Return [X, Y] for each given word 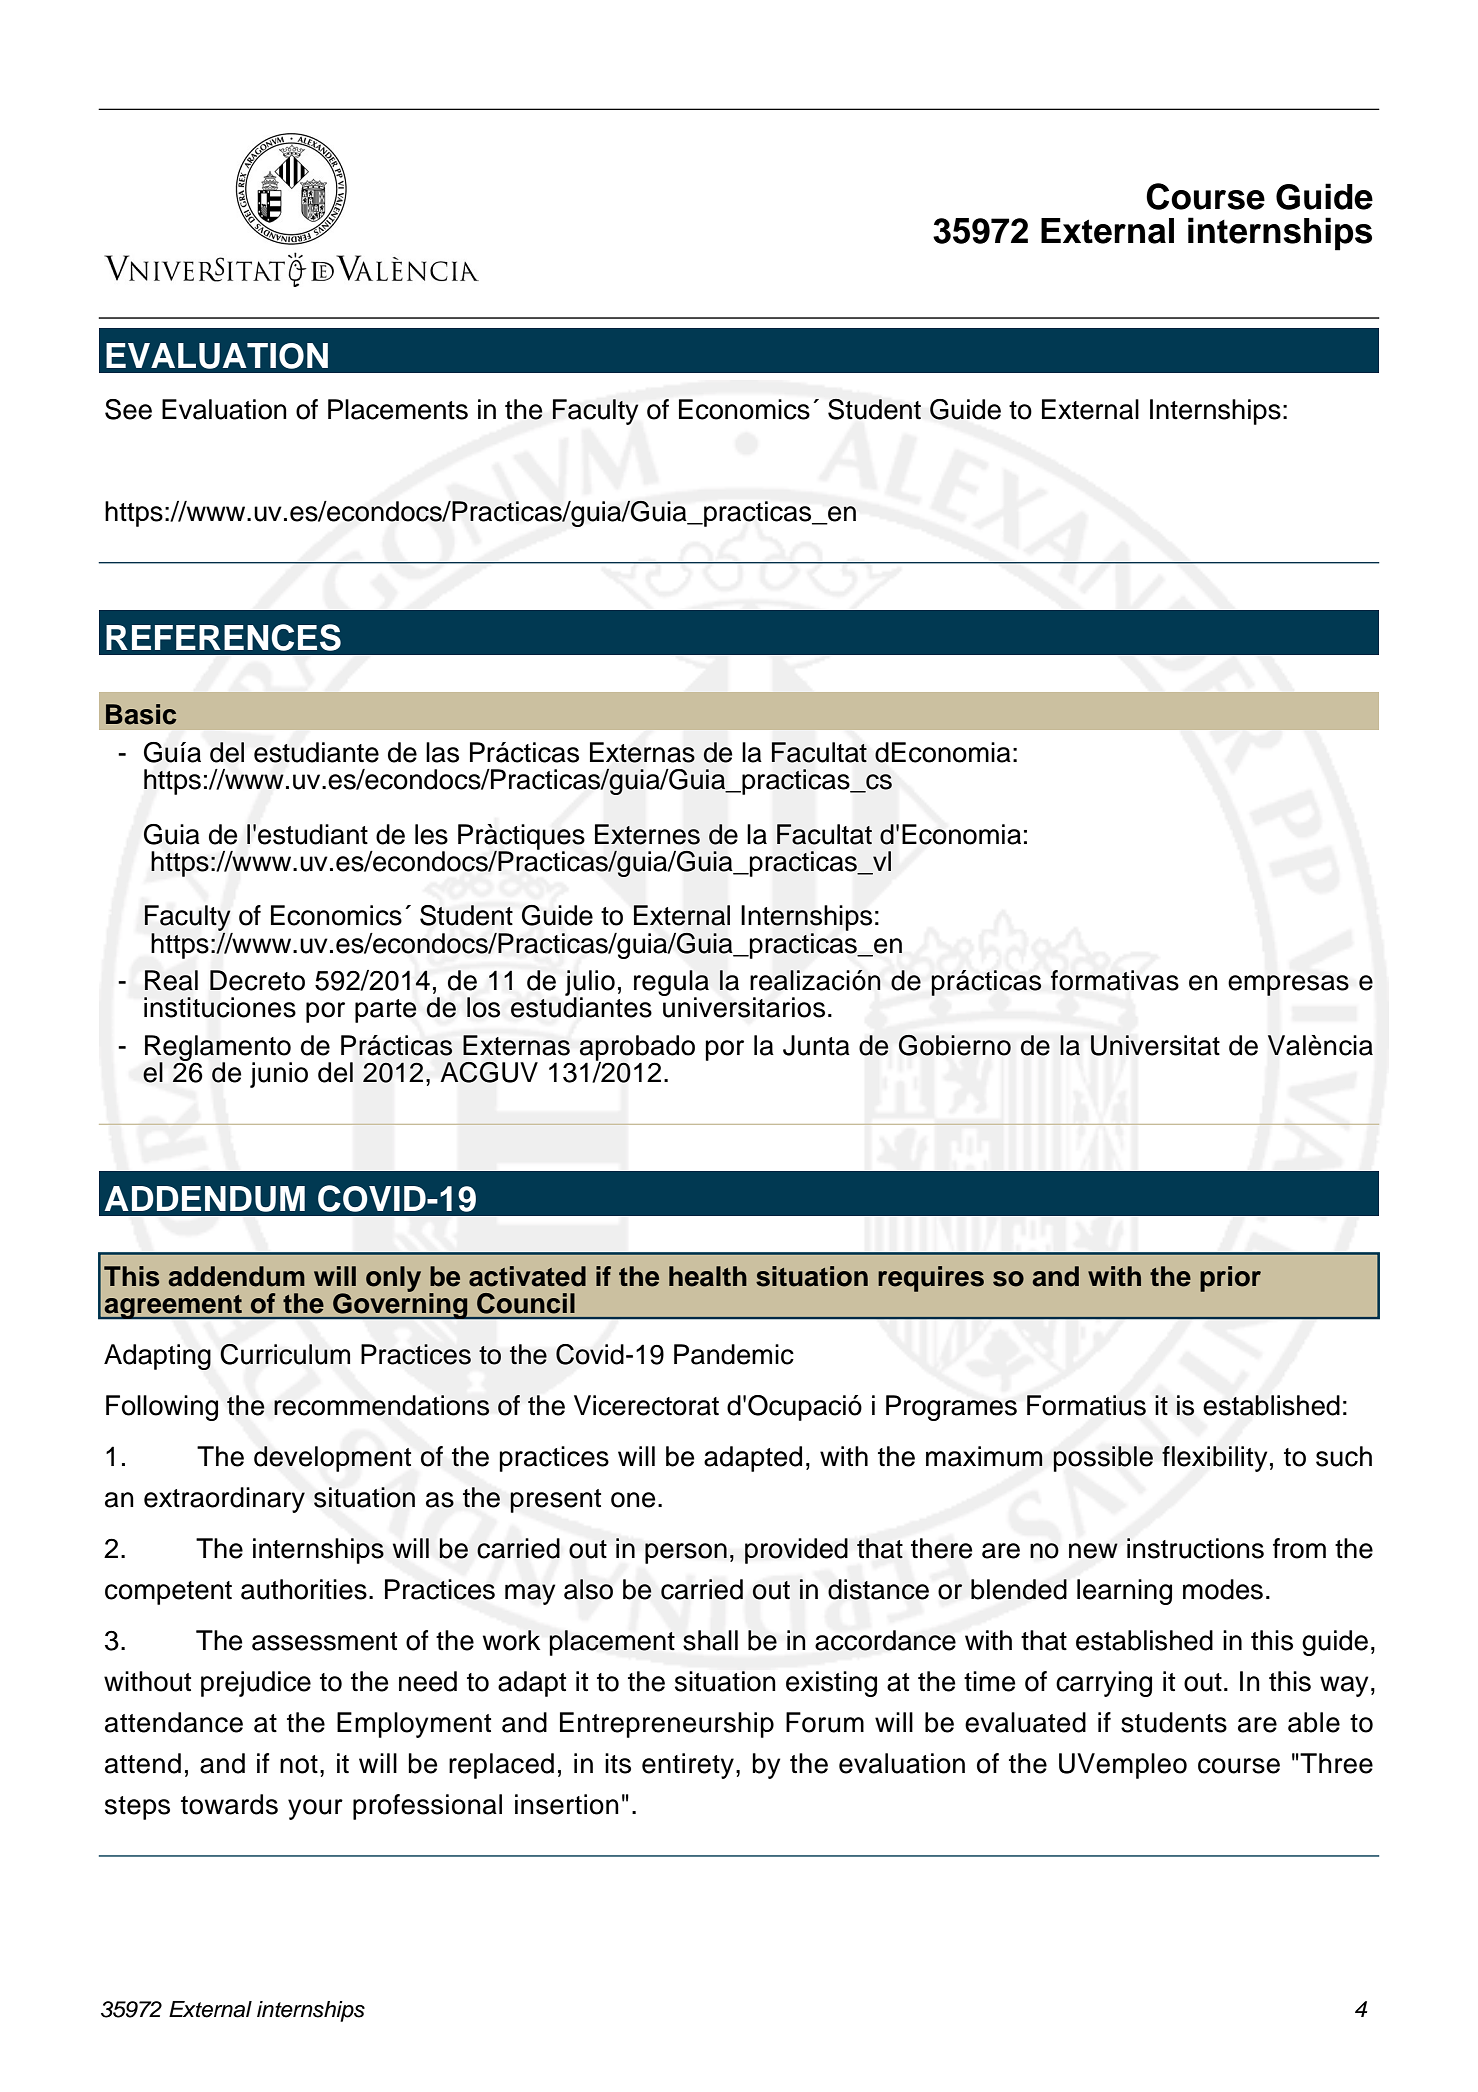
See [128, 409]
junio [279, 1075]
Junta [816, 1045]
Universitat [1155, 1045]
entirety [688, 1766]
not [299, 1764]
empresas [1288, 985]
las [442, 752]
